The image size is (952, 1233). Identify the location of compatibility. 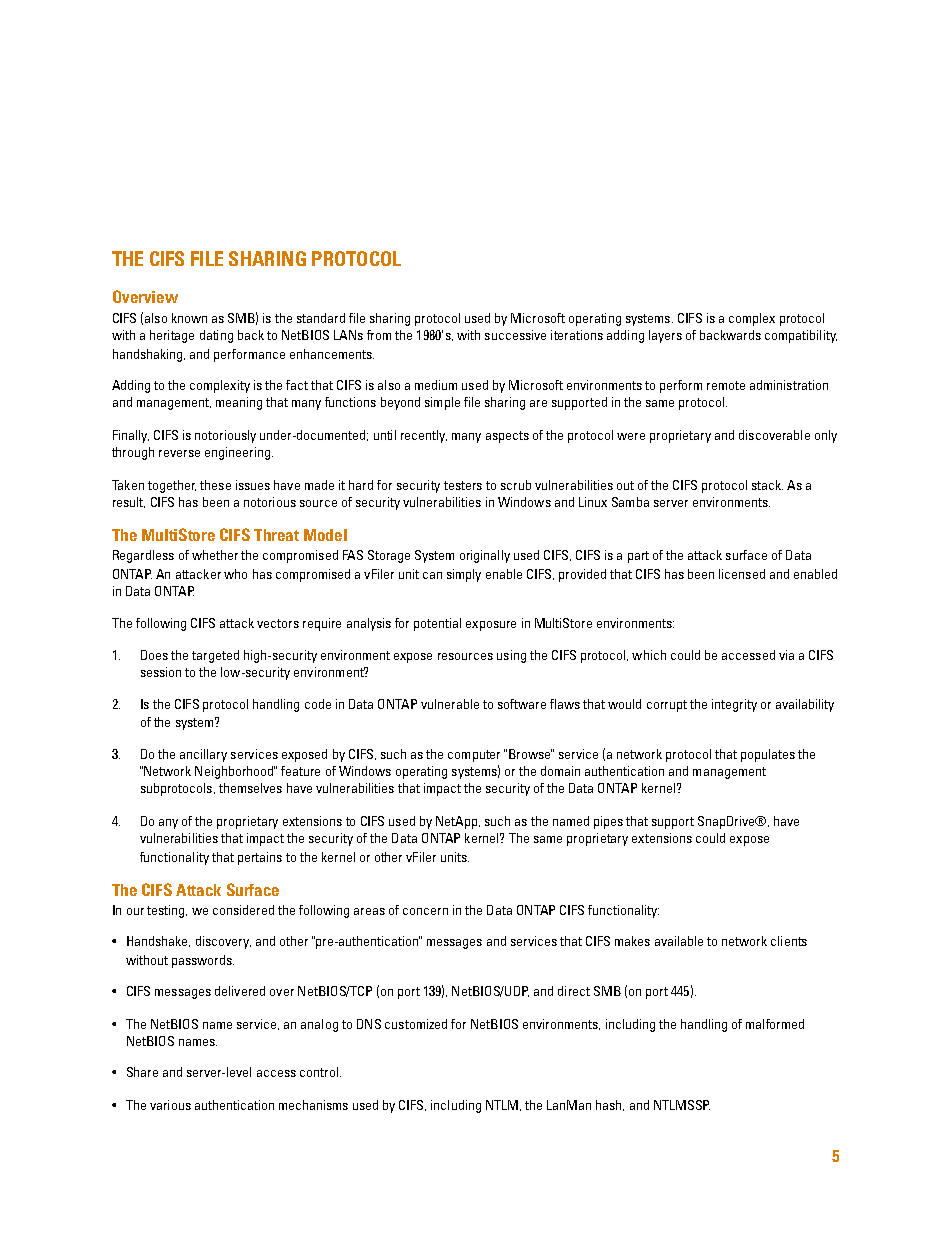
(801, 336).
